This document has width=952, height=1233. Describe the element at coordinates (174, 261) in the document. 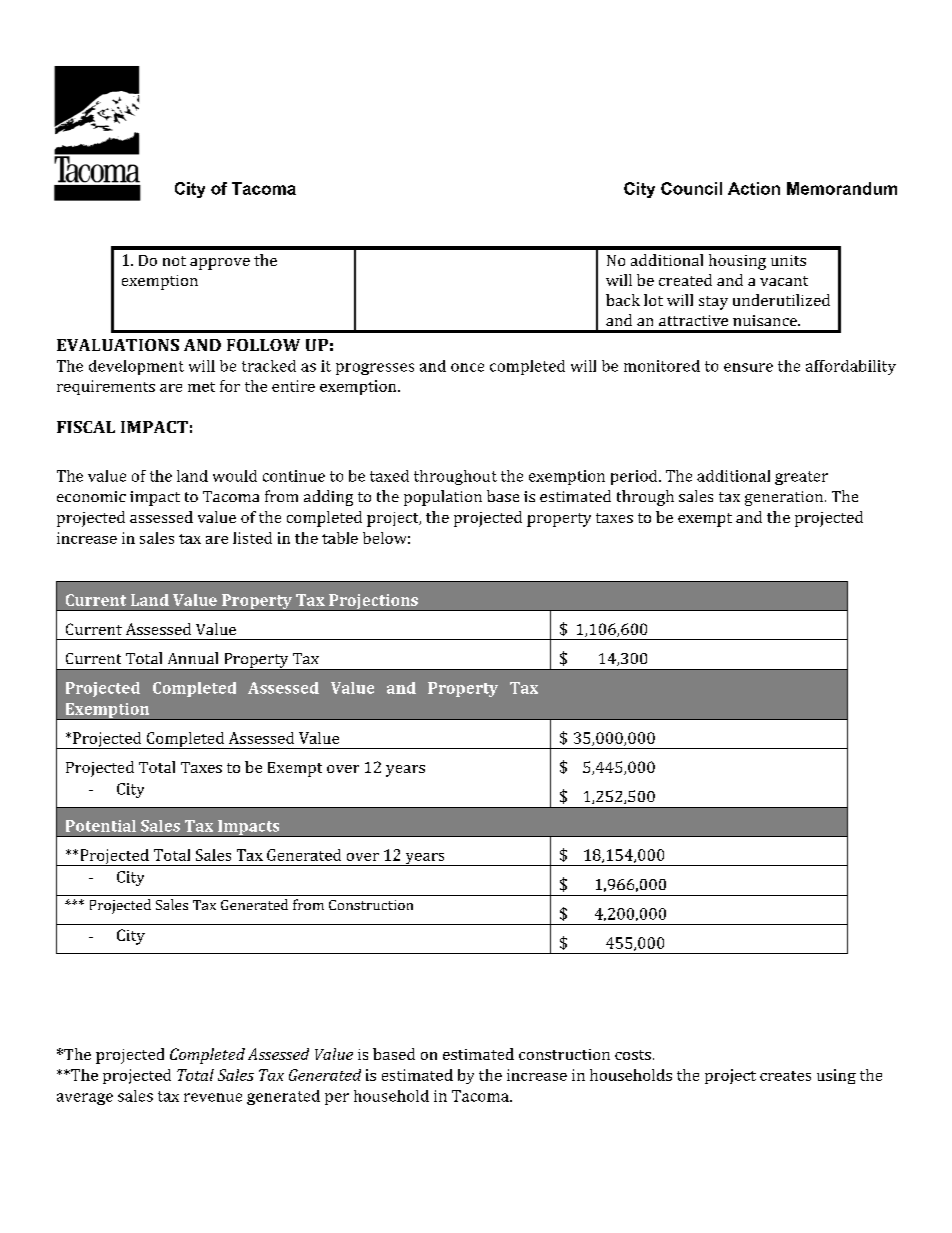

I see `not` at that location.
